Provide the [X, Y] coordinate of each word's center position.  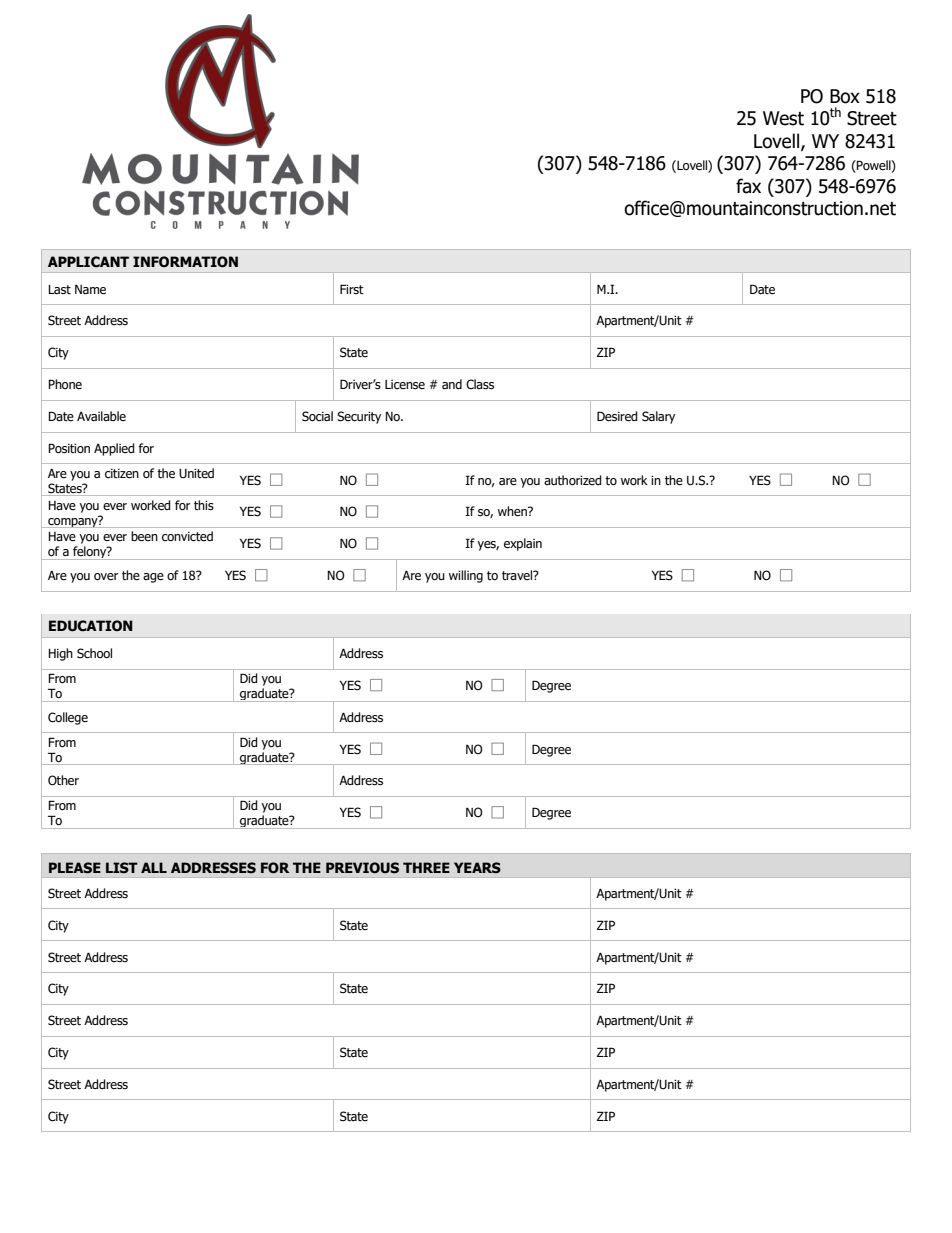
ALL [154, 867]
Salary [658, 417]
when [513, 511]
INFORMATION [185, 262]
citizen [122, 474]
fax [748, 186]
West [783, 118]
